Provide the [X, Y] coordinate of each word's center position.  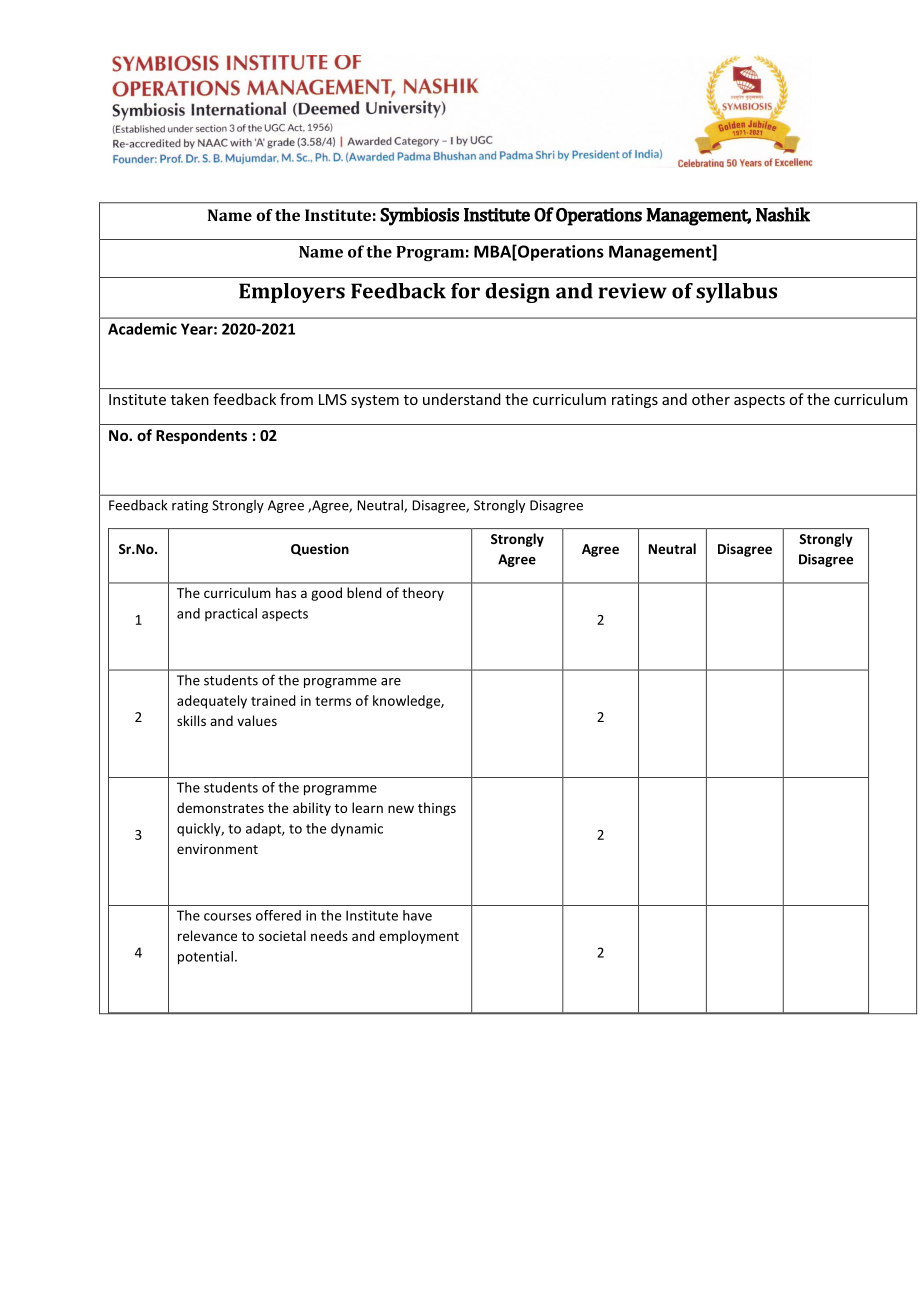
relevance [207, 935]
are [391, 682]
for [465, 291]
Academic [142, 329]
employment [419, 937]
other [711, 399]
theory [423, 594]
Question [320, 550]
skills [191, 720]
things [437, 809]
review [632, 291]
